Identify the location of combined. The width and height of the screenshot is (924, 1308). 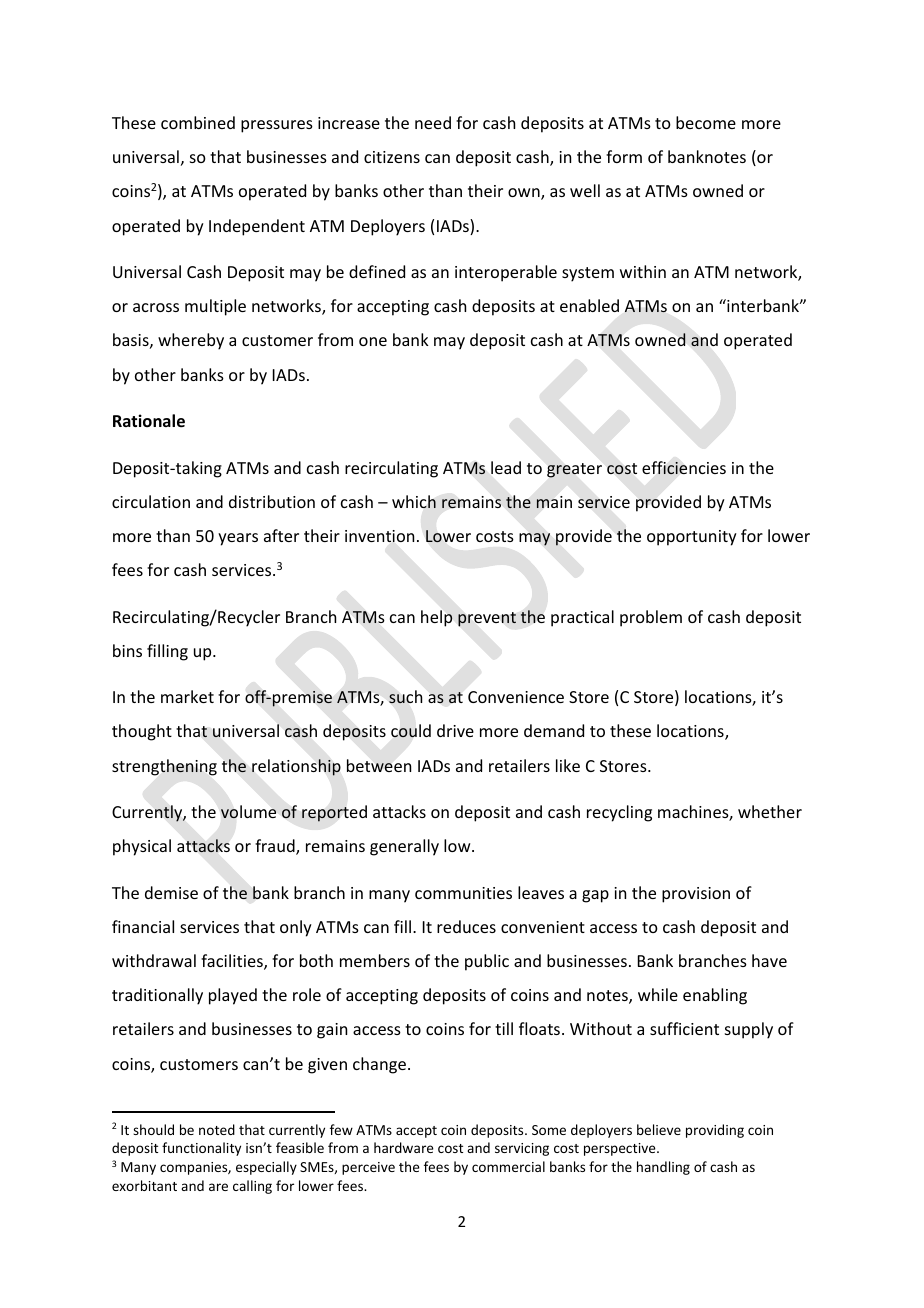
(198, 122).
